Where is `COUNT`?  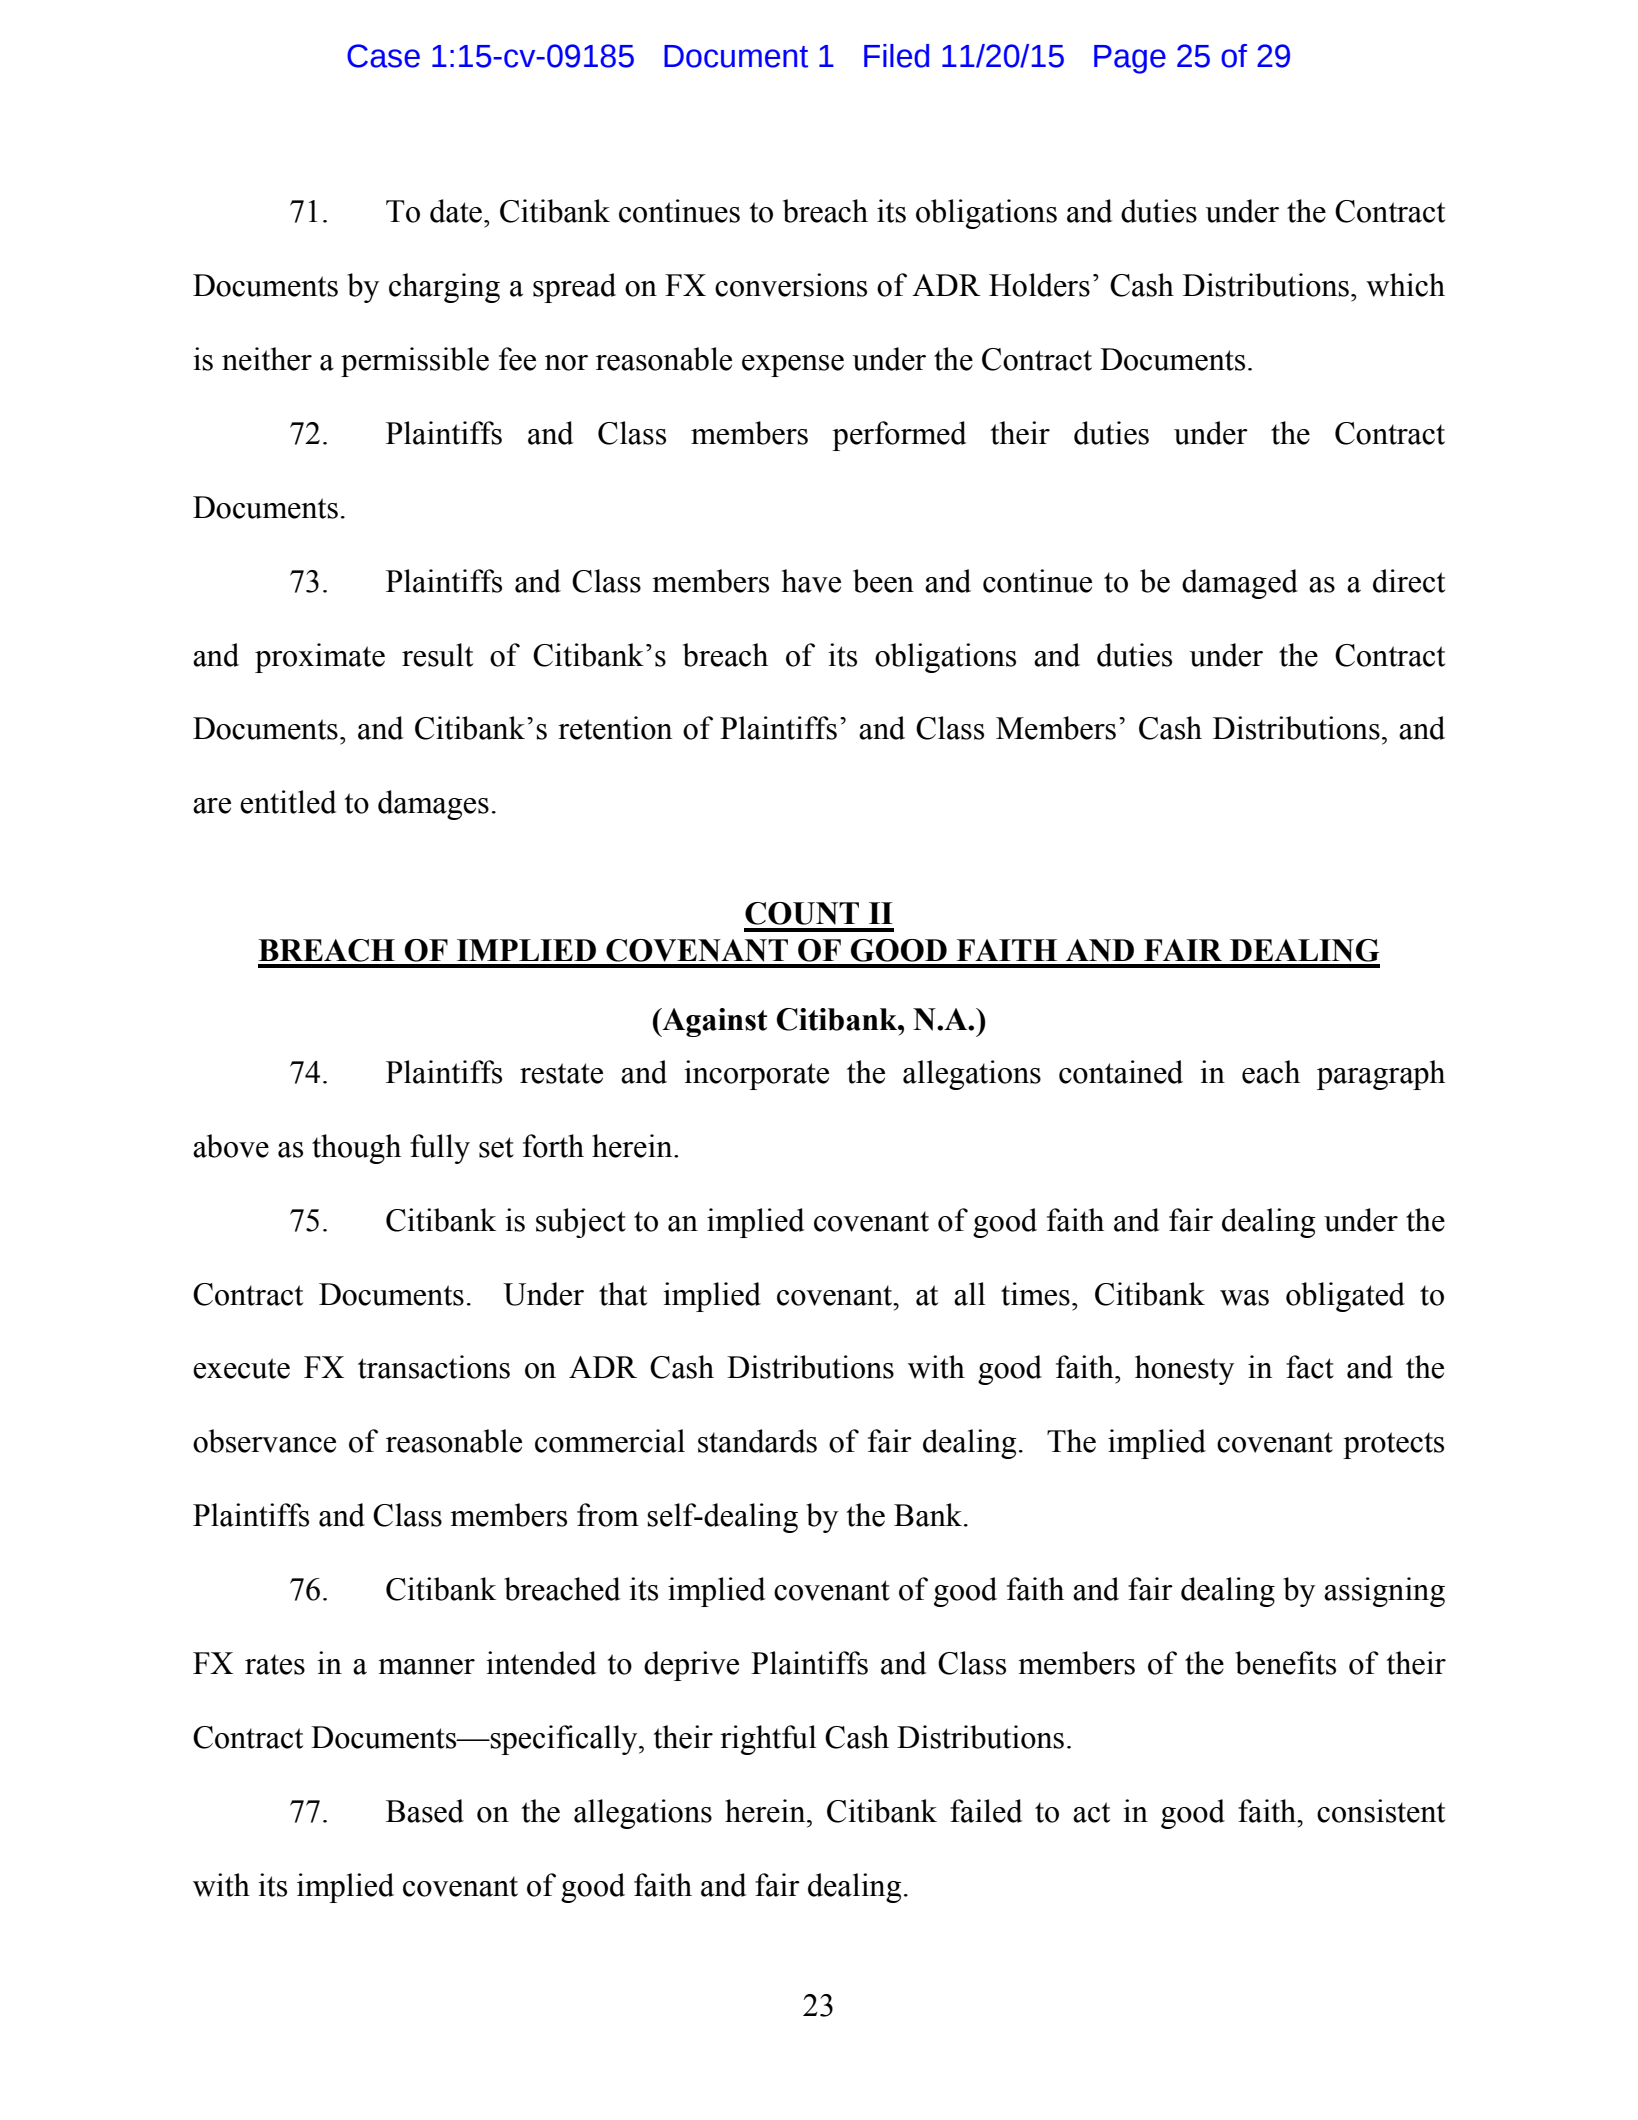 COUNT is located at coordinates (802, 913).
